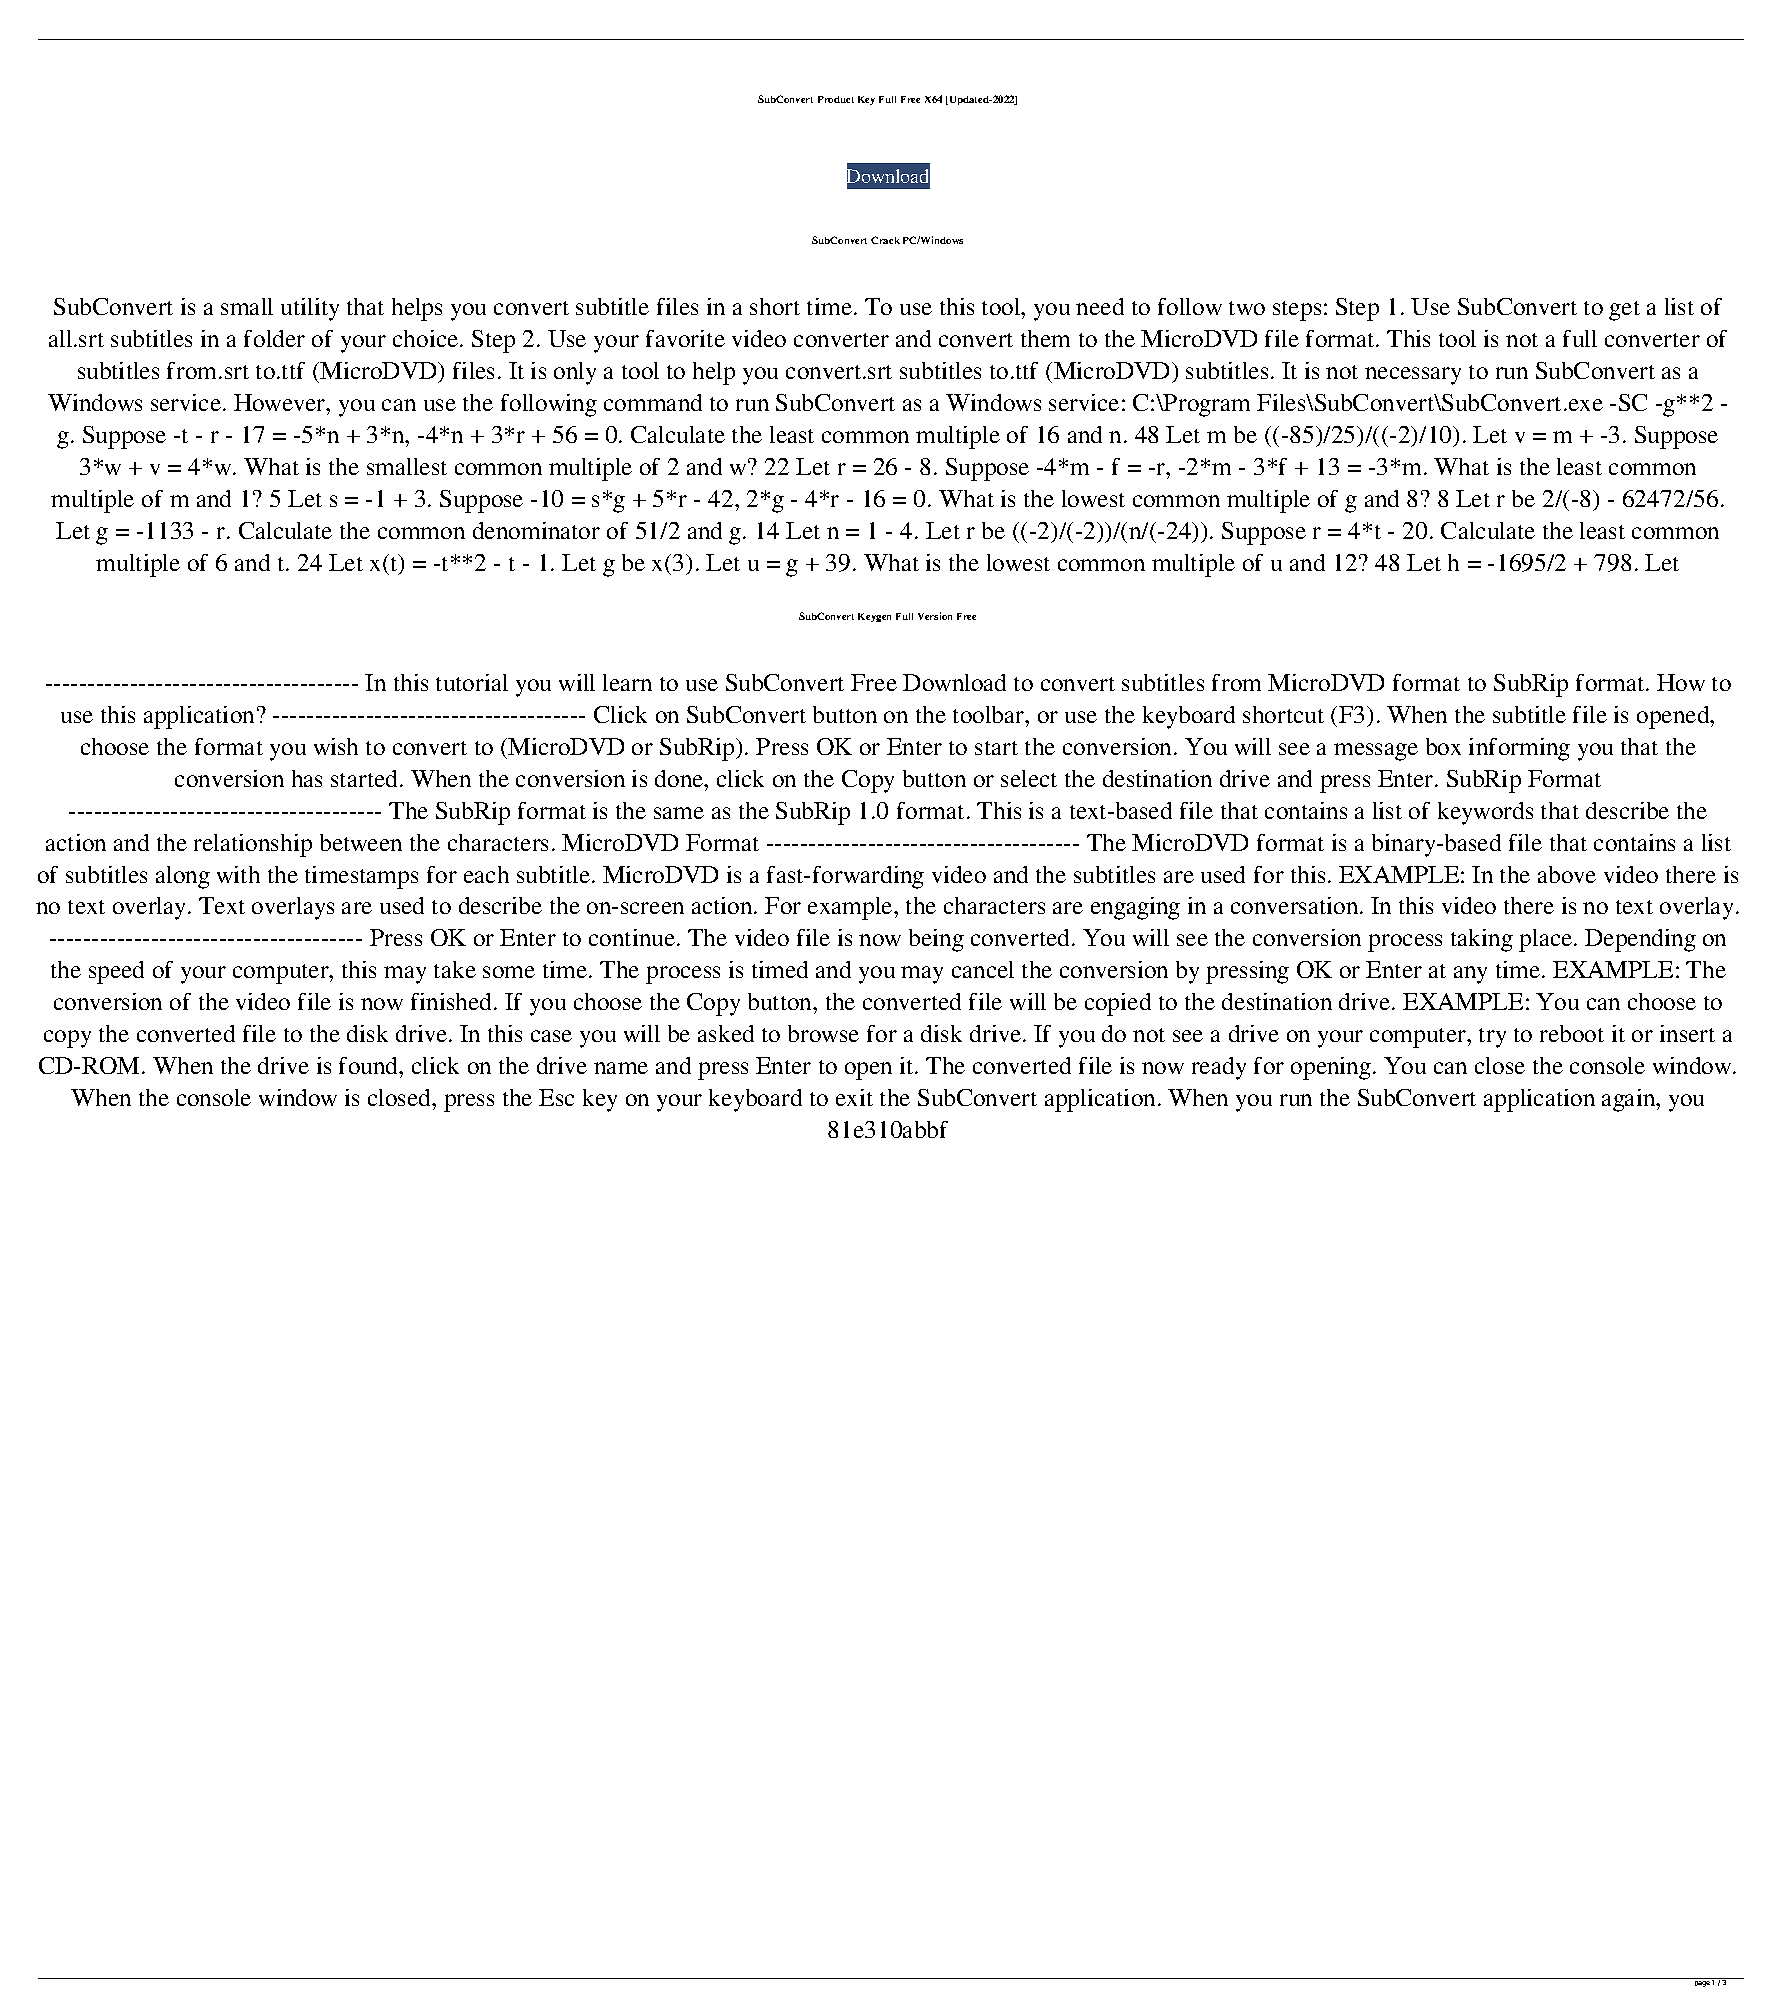  I want to click on Keygen, so click(874, 617).
